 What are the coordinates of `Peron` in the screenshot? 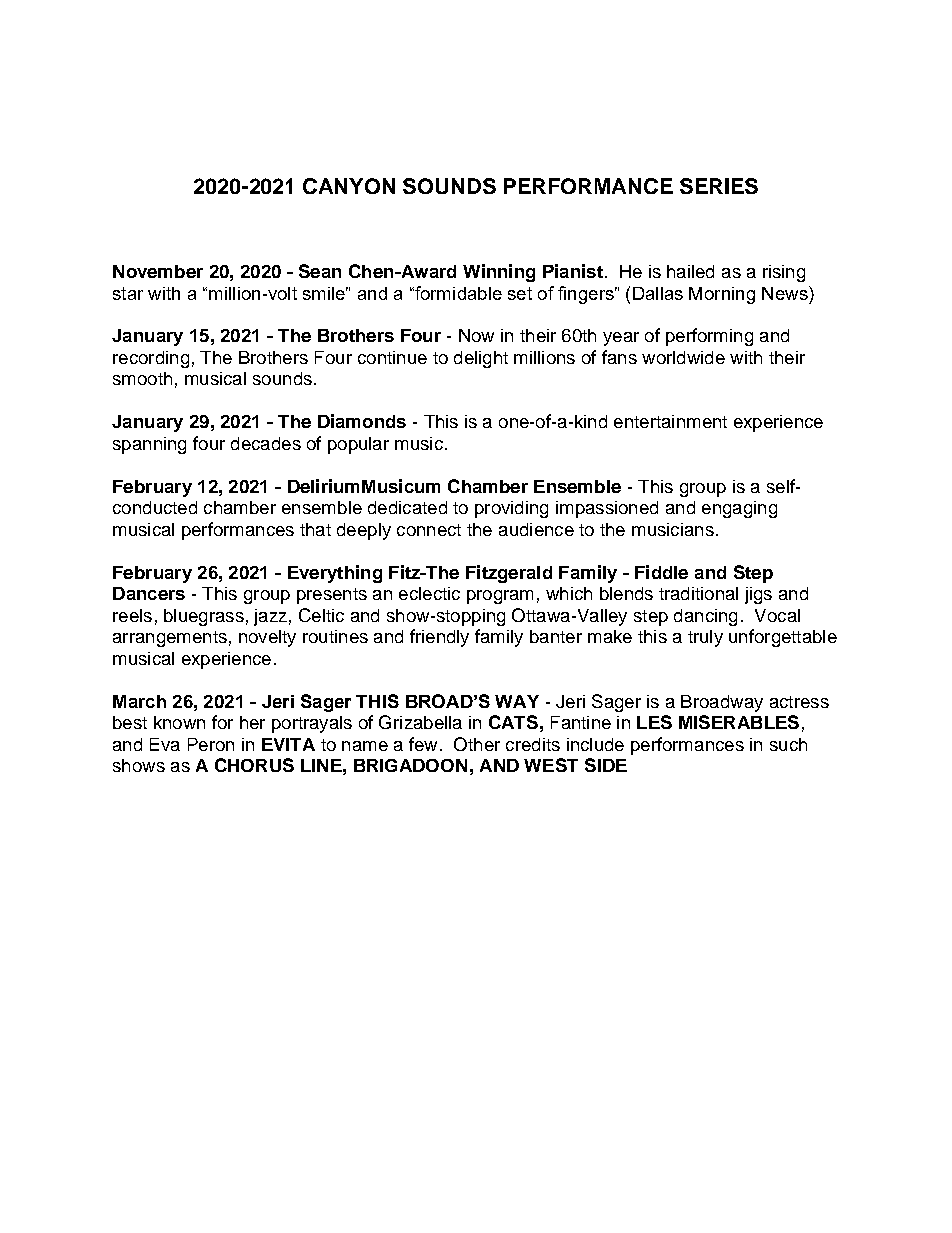 It's located at (211, 744).
